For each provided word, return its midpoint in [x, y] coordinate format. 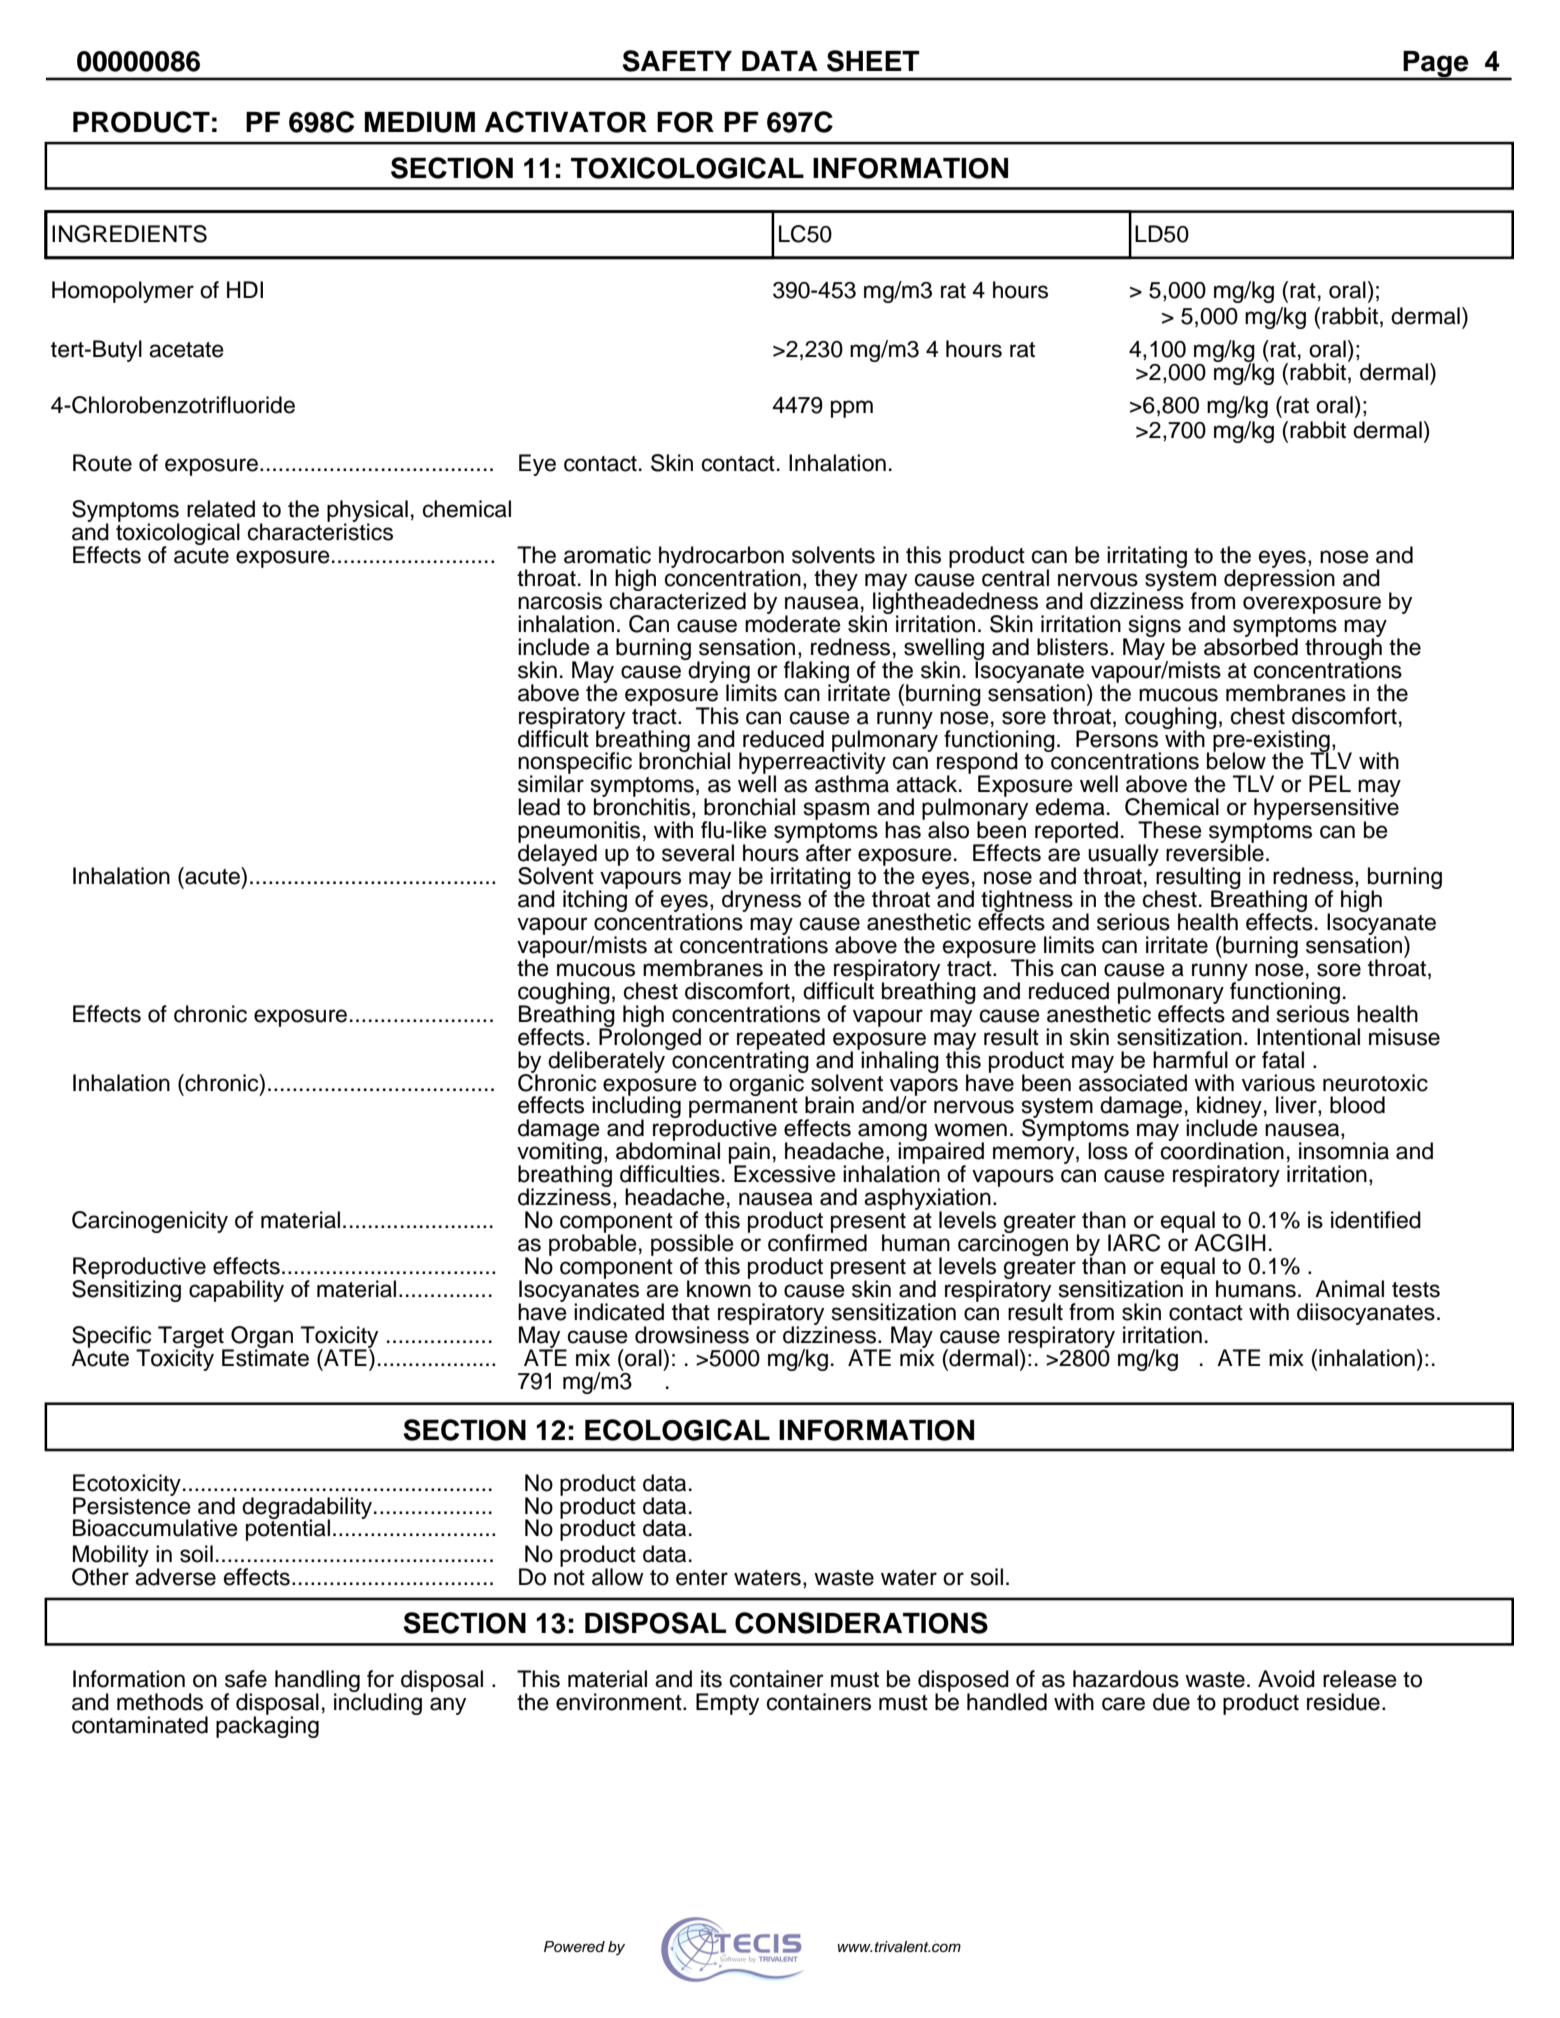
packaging [267, 1726]
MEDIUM [420, 122]
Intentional [1308, 1037]
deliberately [608, 1062]
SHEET [873, 61]
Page [1436, 65]
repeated [781, 1040]
